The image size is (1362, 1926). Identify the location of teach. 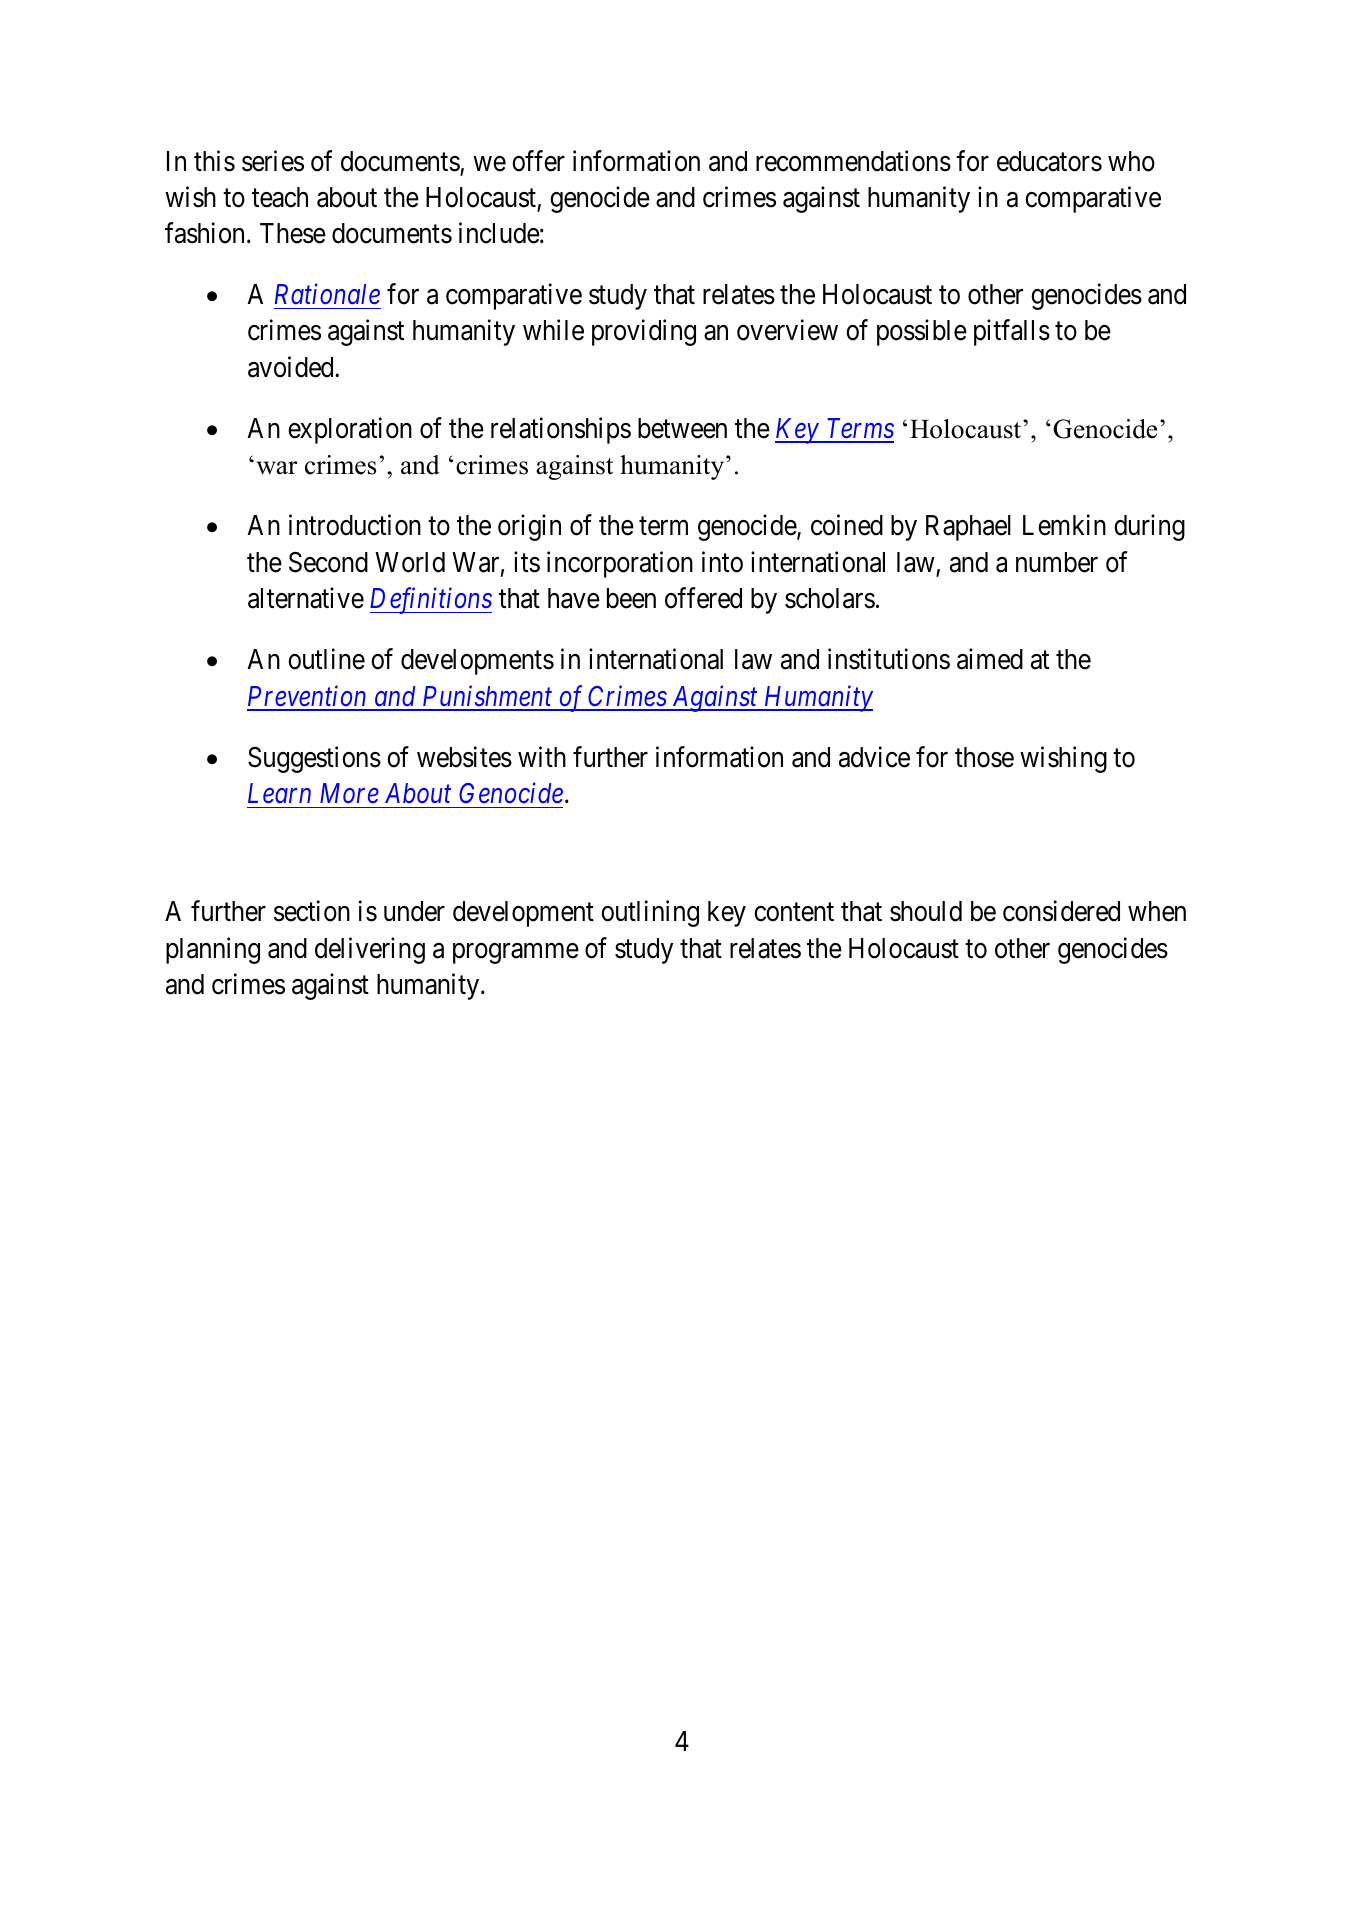
(280, 197).
